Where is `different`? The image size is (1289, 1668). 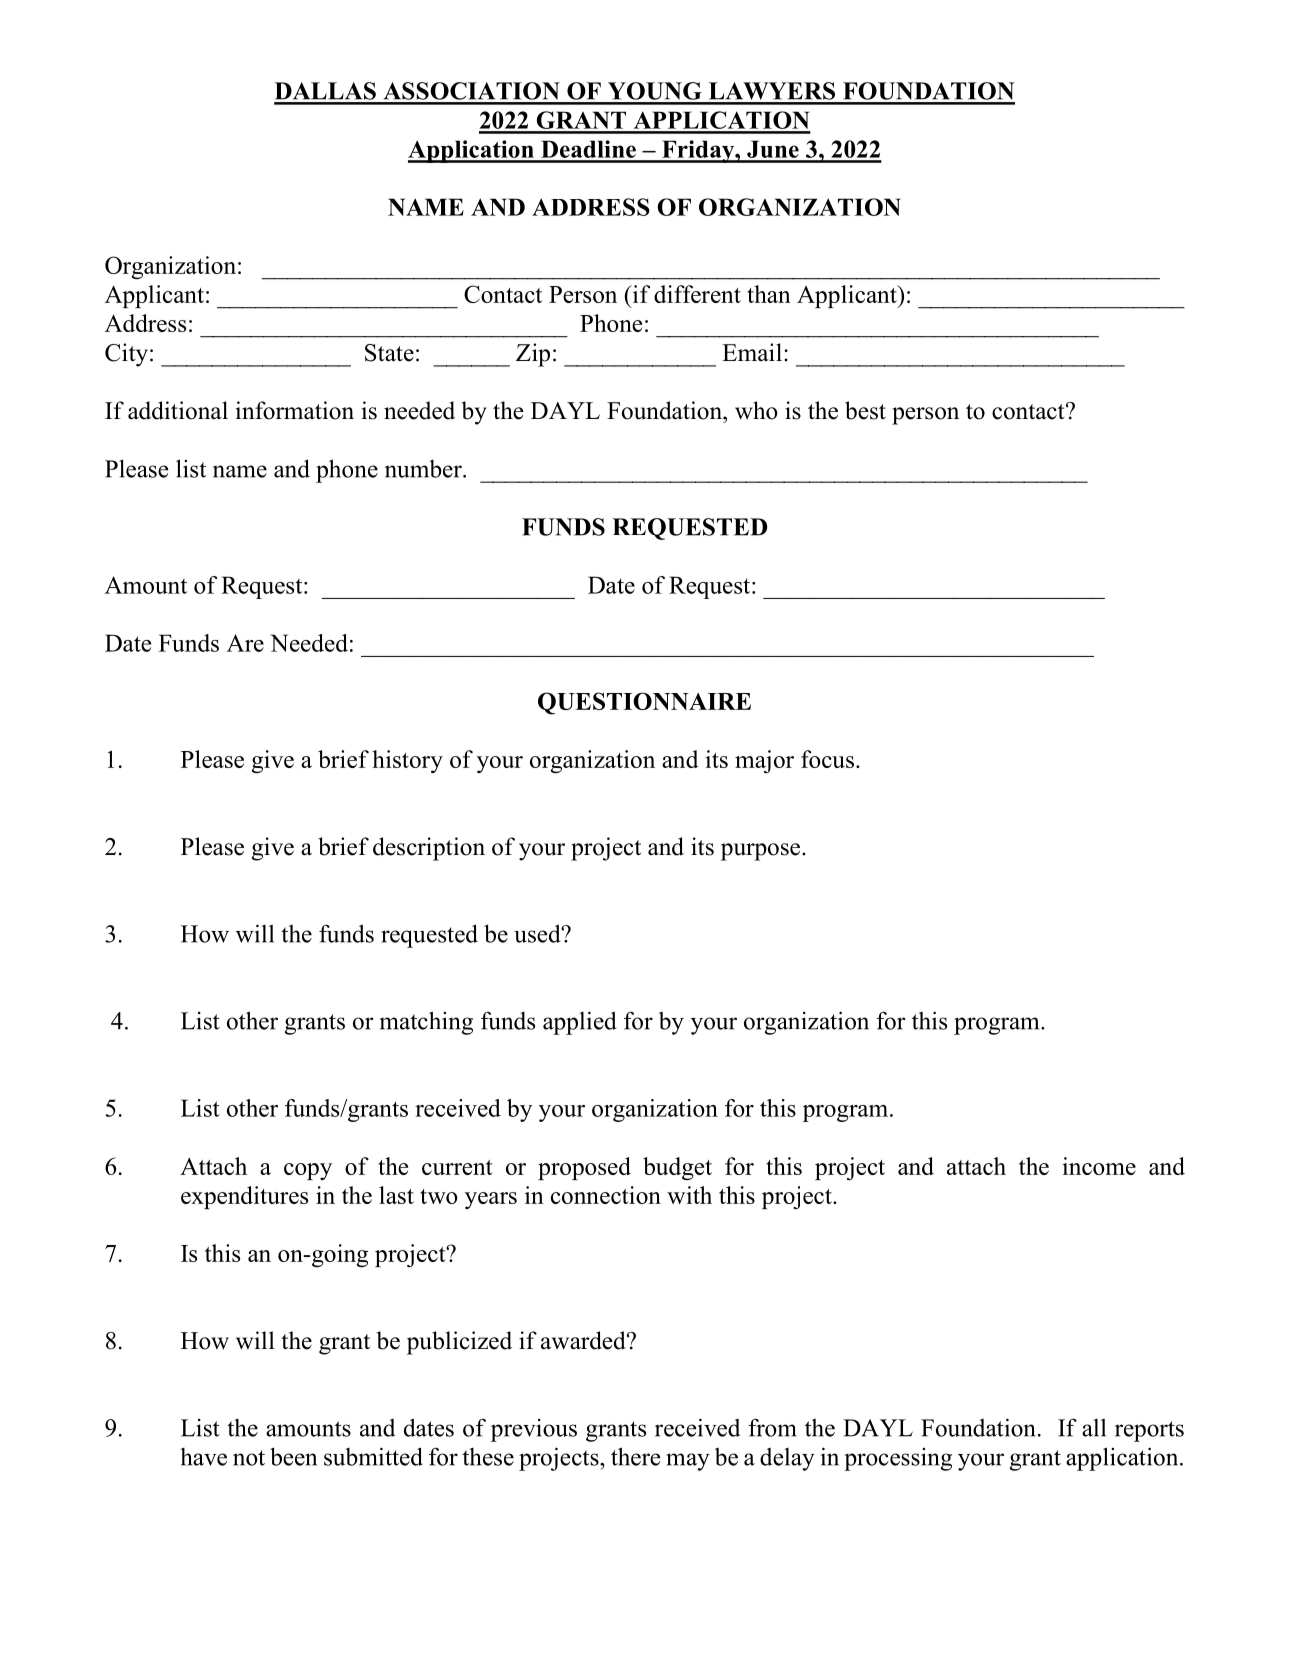
different is located at coordinates (697, 294).
